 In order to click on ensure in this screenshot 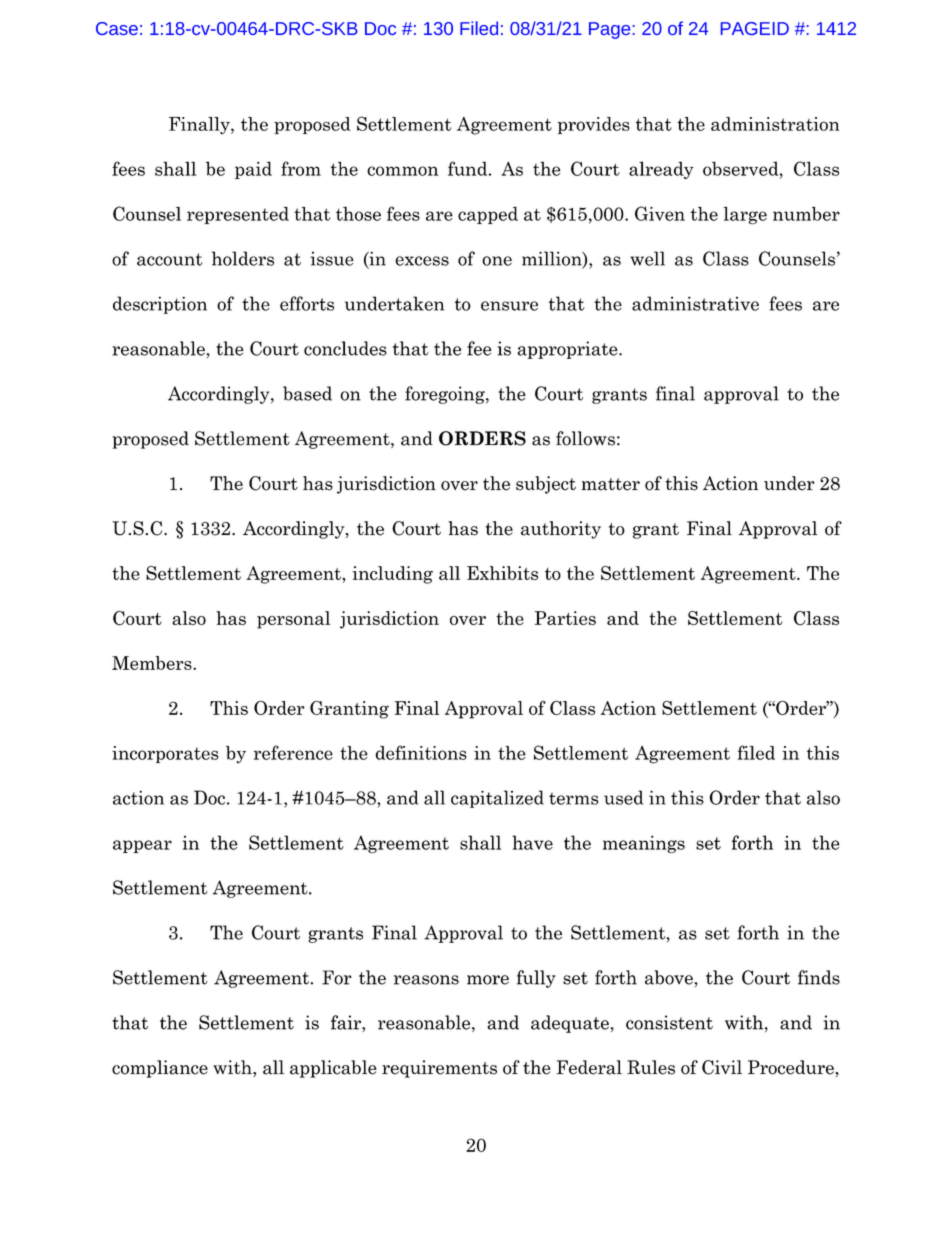, I will do `click(509, 306)`.
